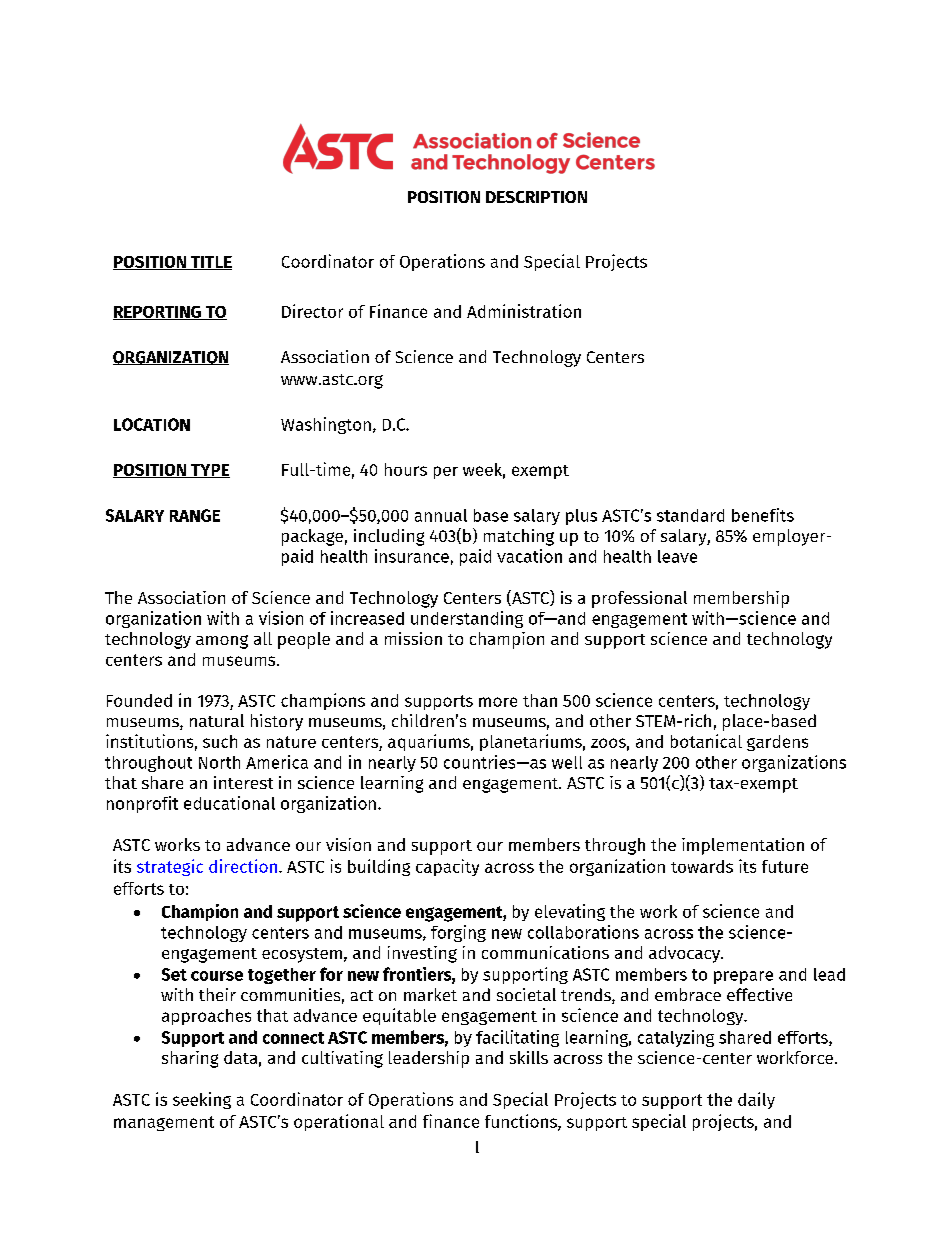  Describe the element at coordinates (467, 619) in the screenshot. I see `understanding` at that location.
